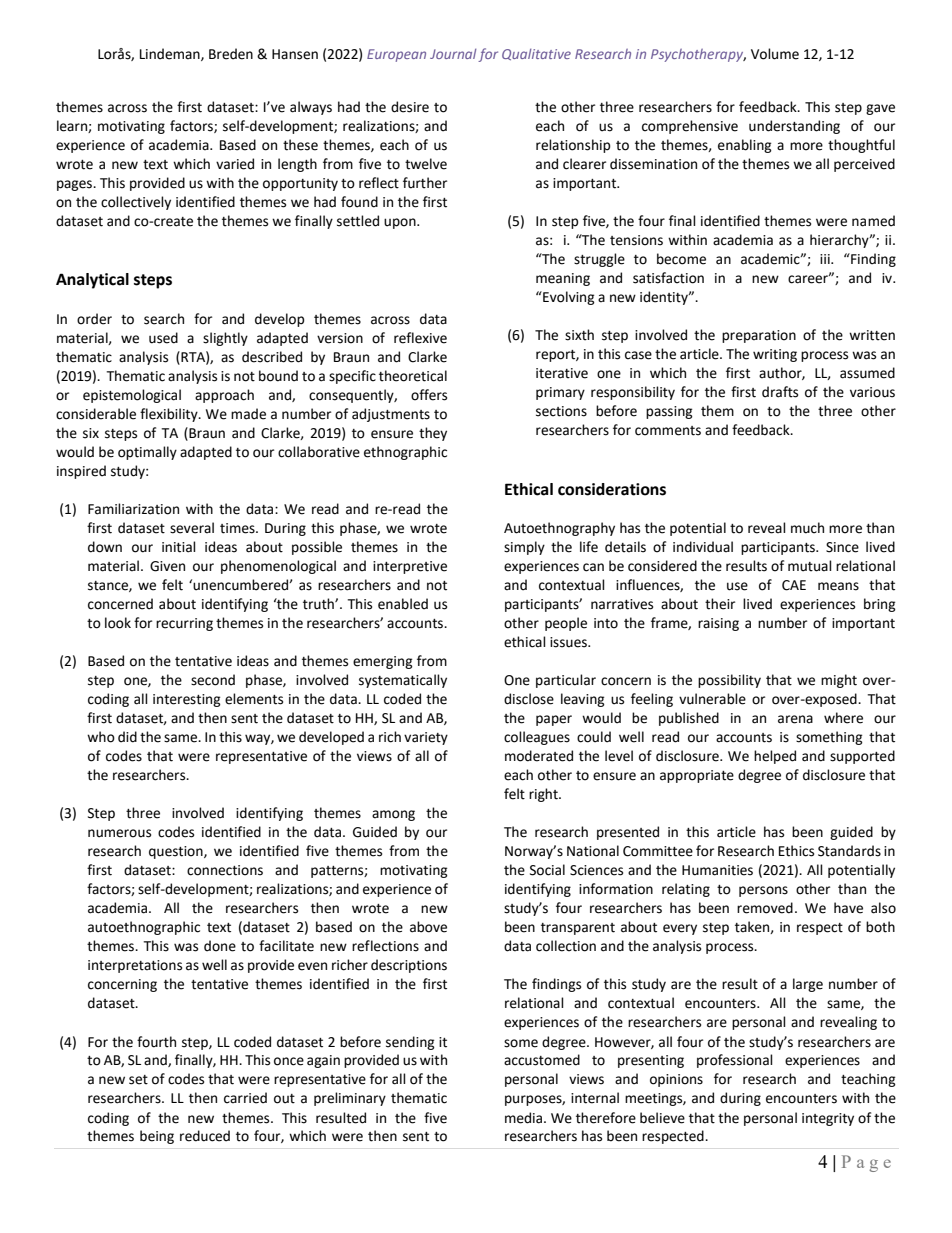  What do you see at coordinates (167, 566) in the screenshot?
I see `Given` at bounding box center [167, 566].
